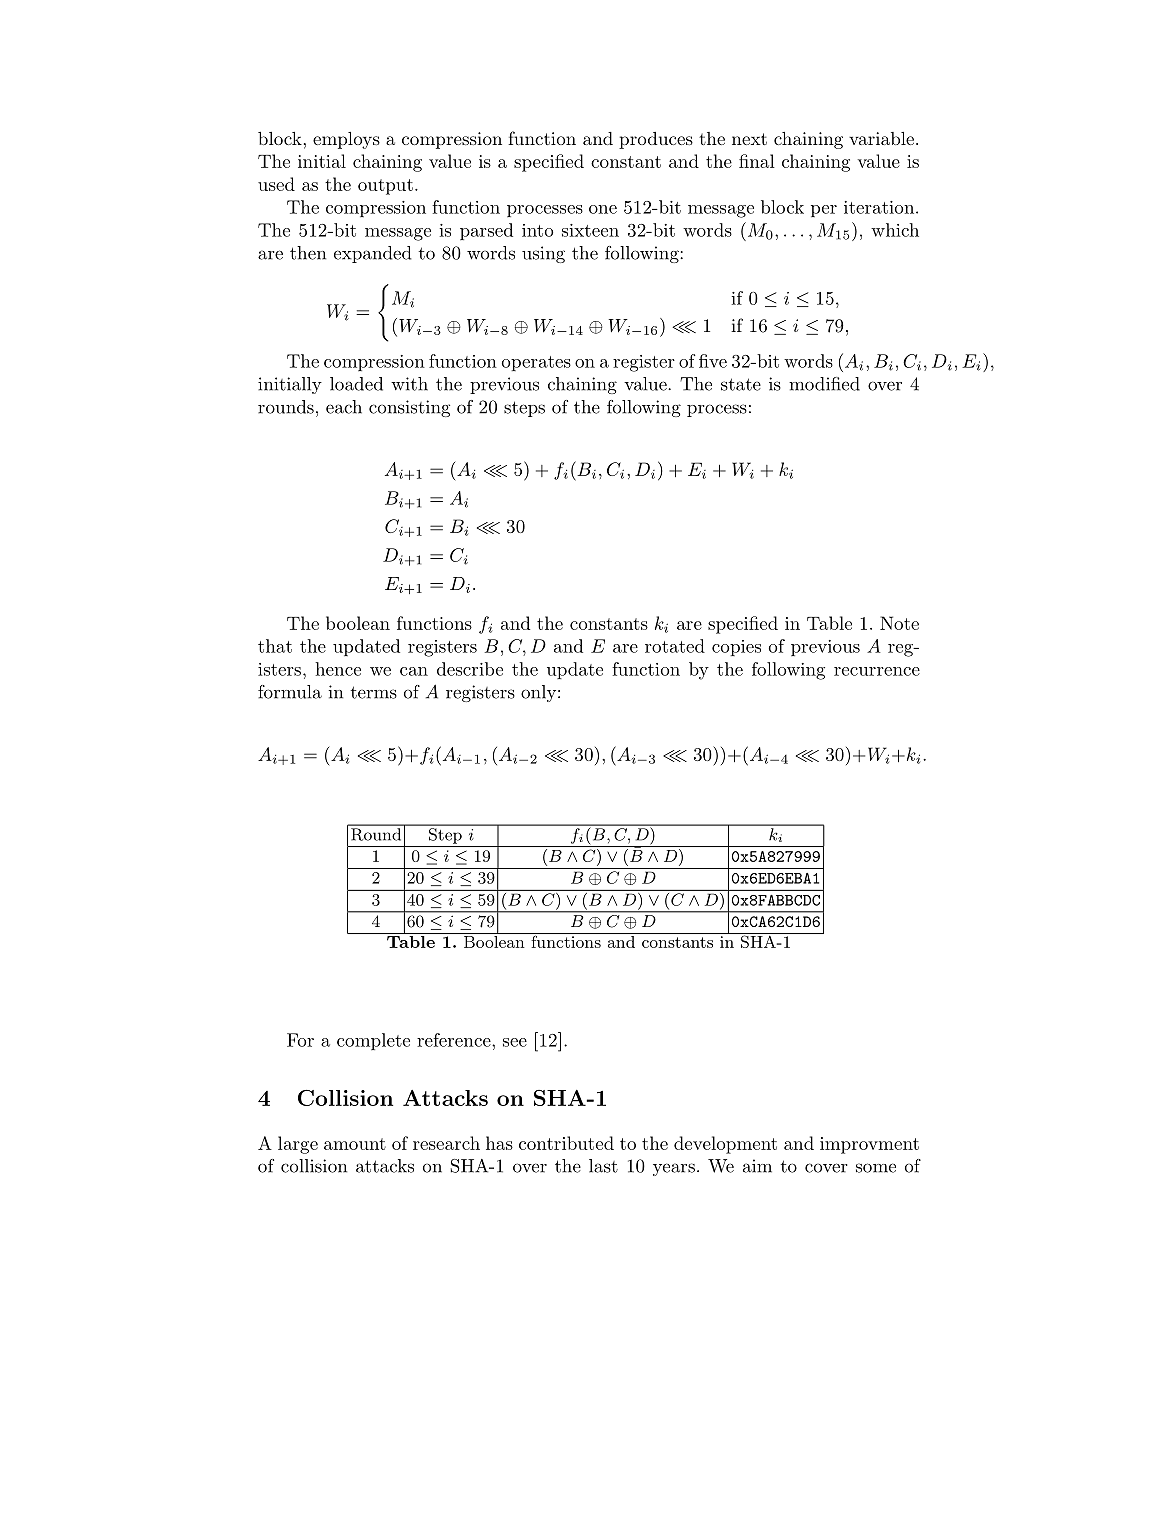 The image size is (1171, 1515). I want to click on one, so click(603, 209).
